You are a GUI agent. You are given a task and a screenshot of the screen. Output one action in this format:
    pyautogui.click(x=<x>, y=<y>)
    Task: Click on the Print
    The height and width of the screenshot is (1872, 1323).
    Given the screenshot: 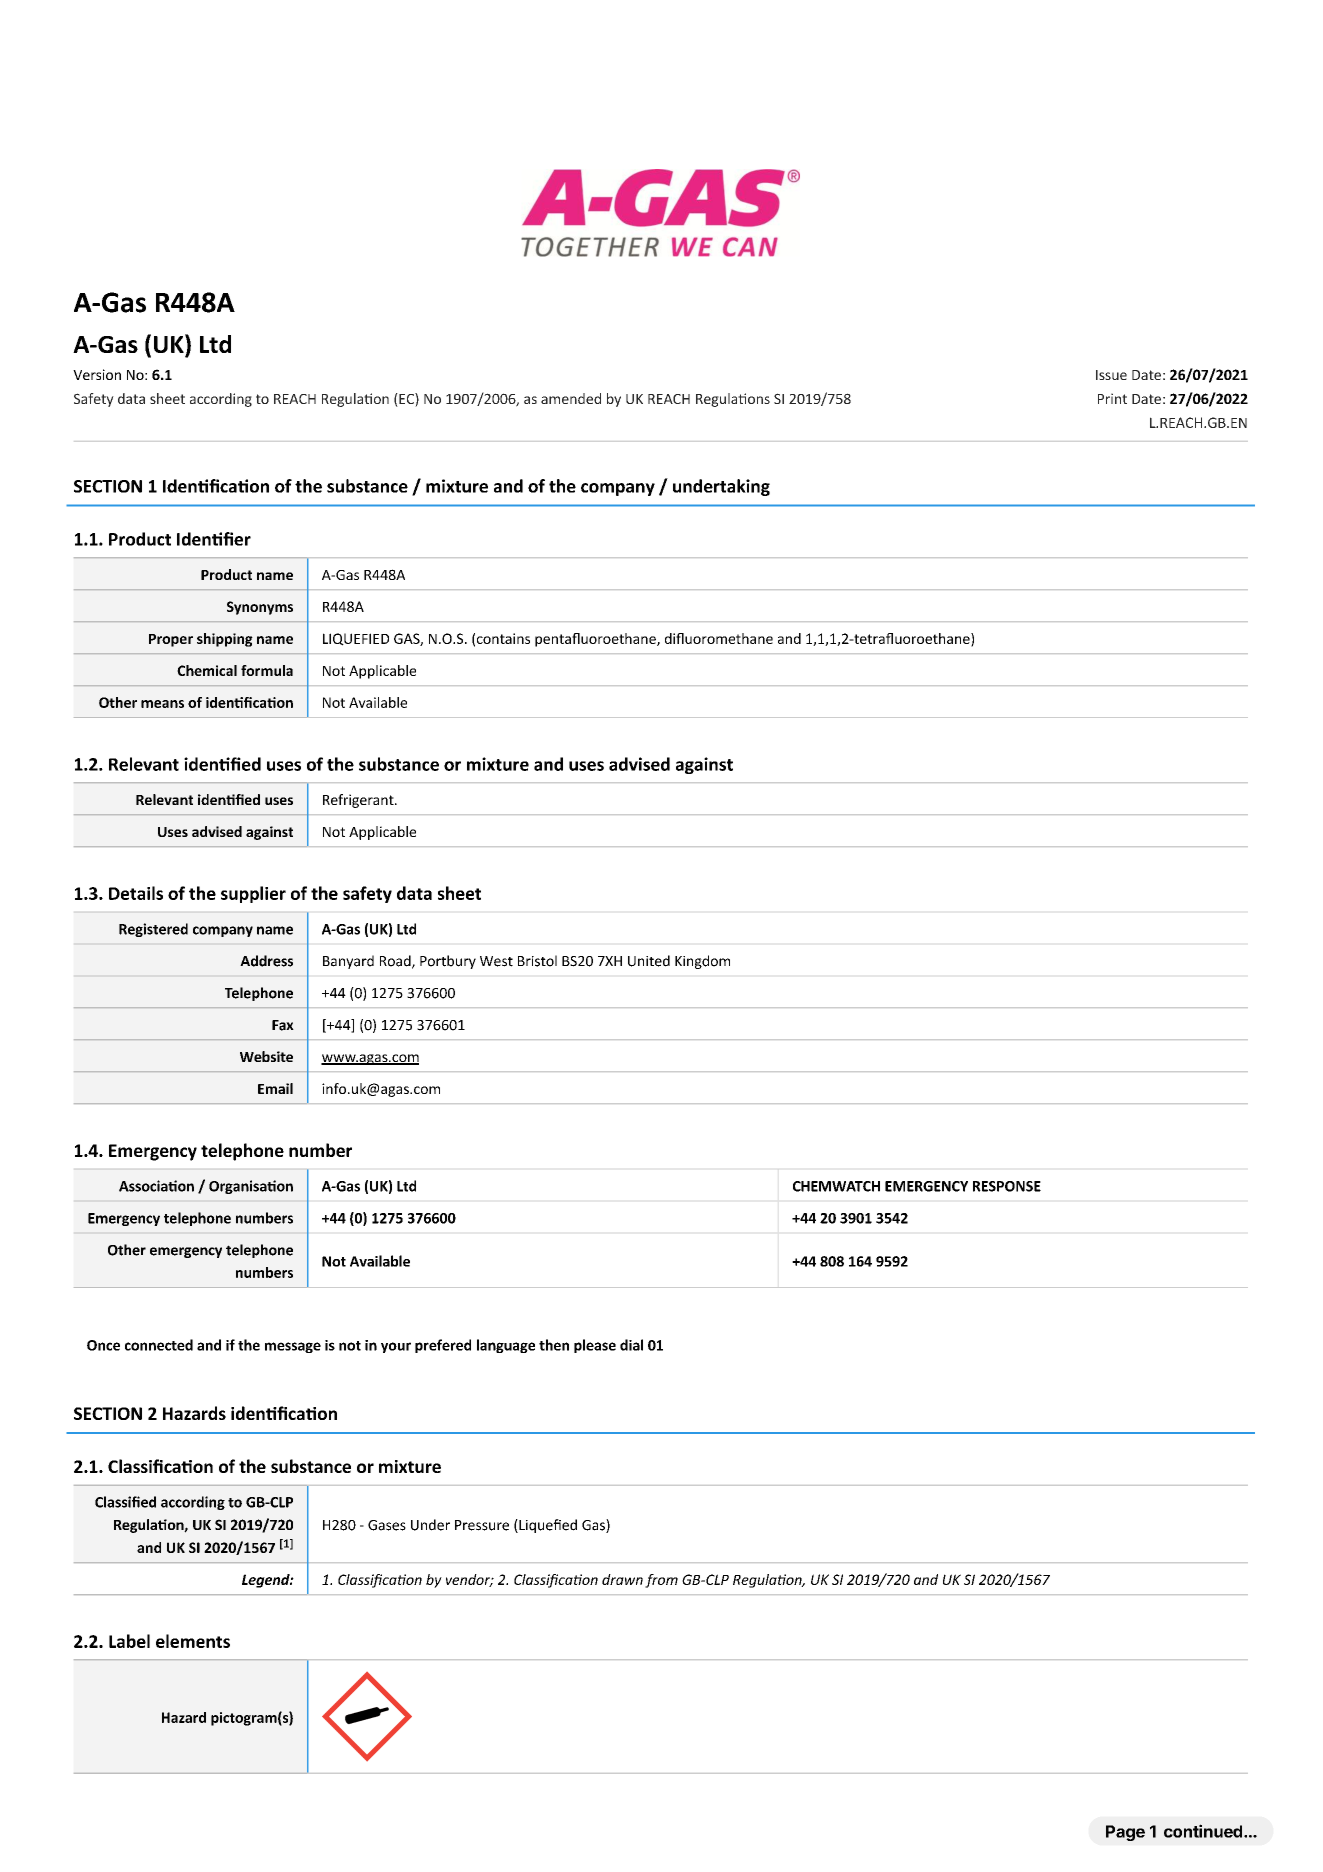 What is the action you would take?
    pyautogui.click(x=1112, y=398)
